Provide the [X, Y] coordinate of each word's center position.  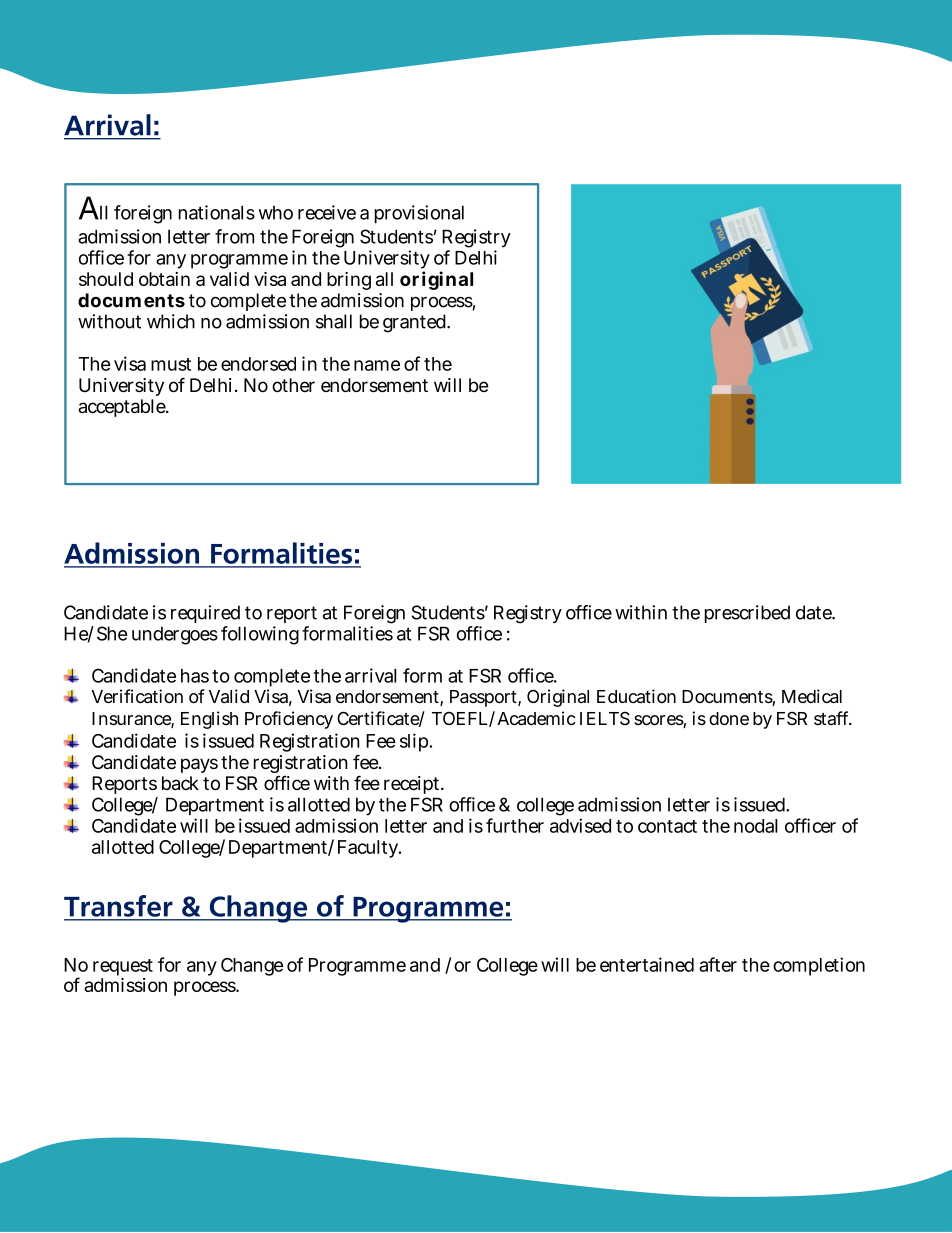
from [234, 236]
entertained [647, 964]
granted [416, 323]
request [123, 969]
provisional [419, 214]
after [718, 964]
